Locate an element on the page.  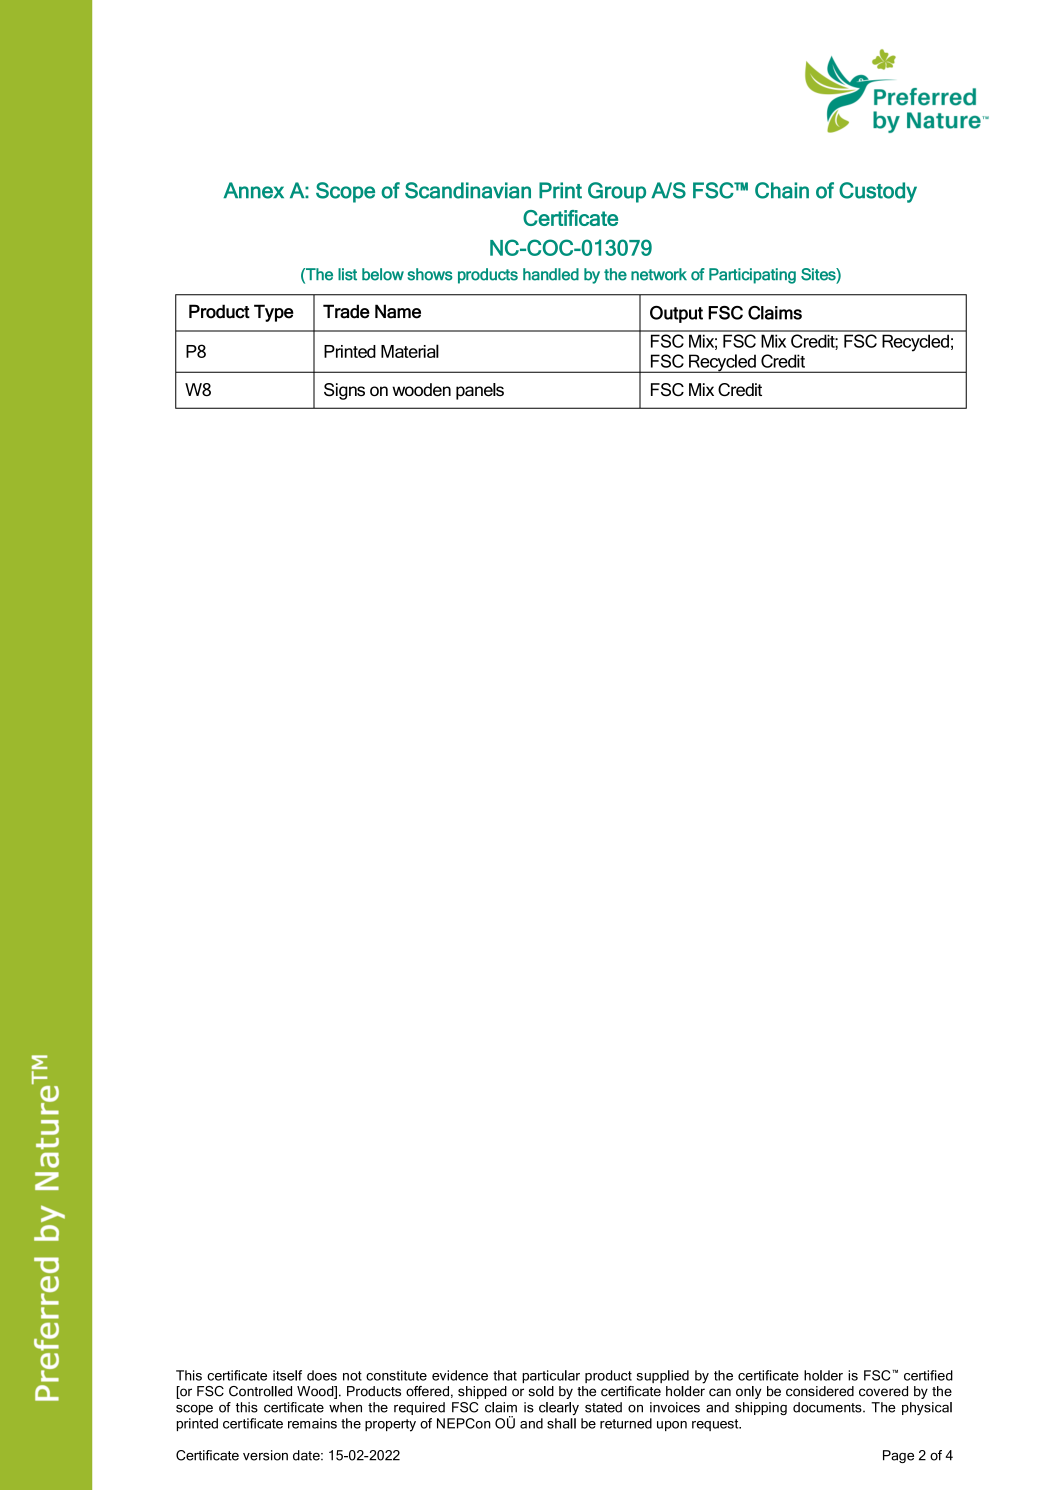
Group is located at coordinates (617, 192).
